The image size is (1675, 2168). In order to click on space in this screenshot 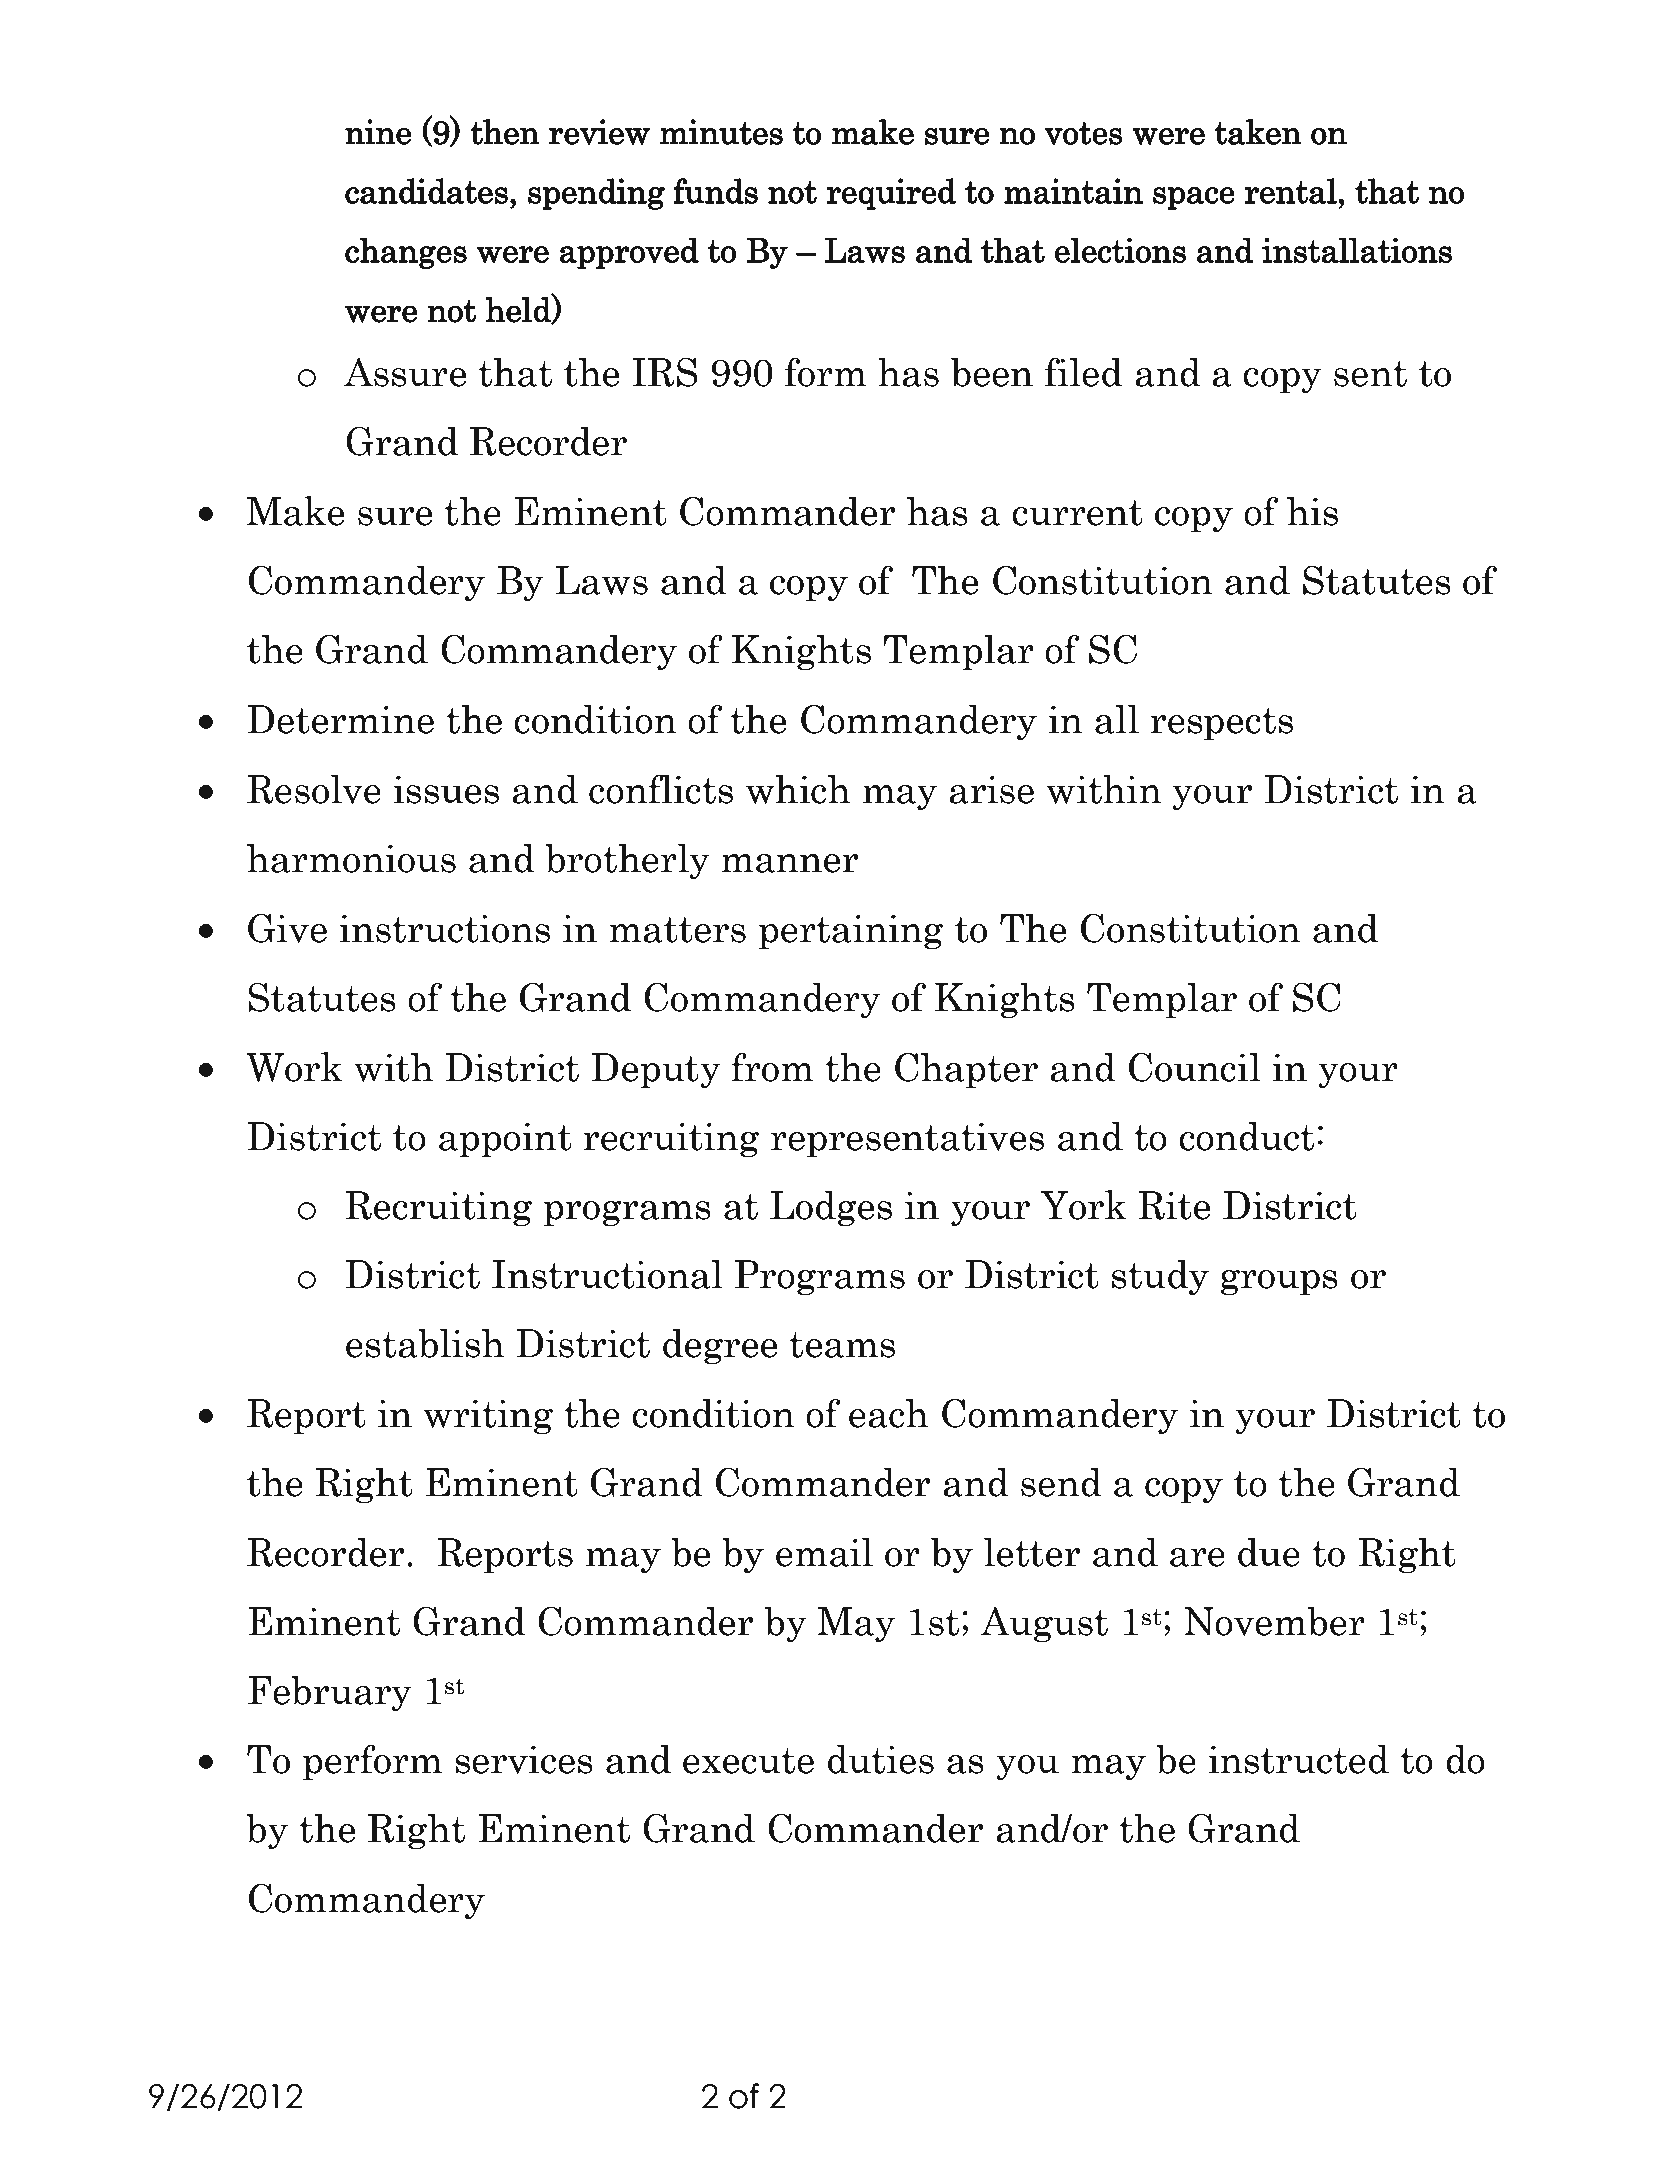, I will do `click(1194, 198)`.
